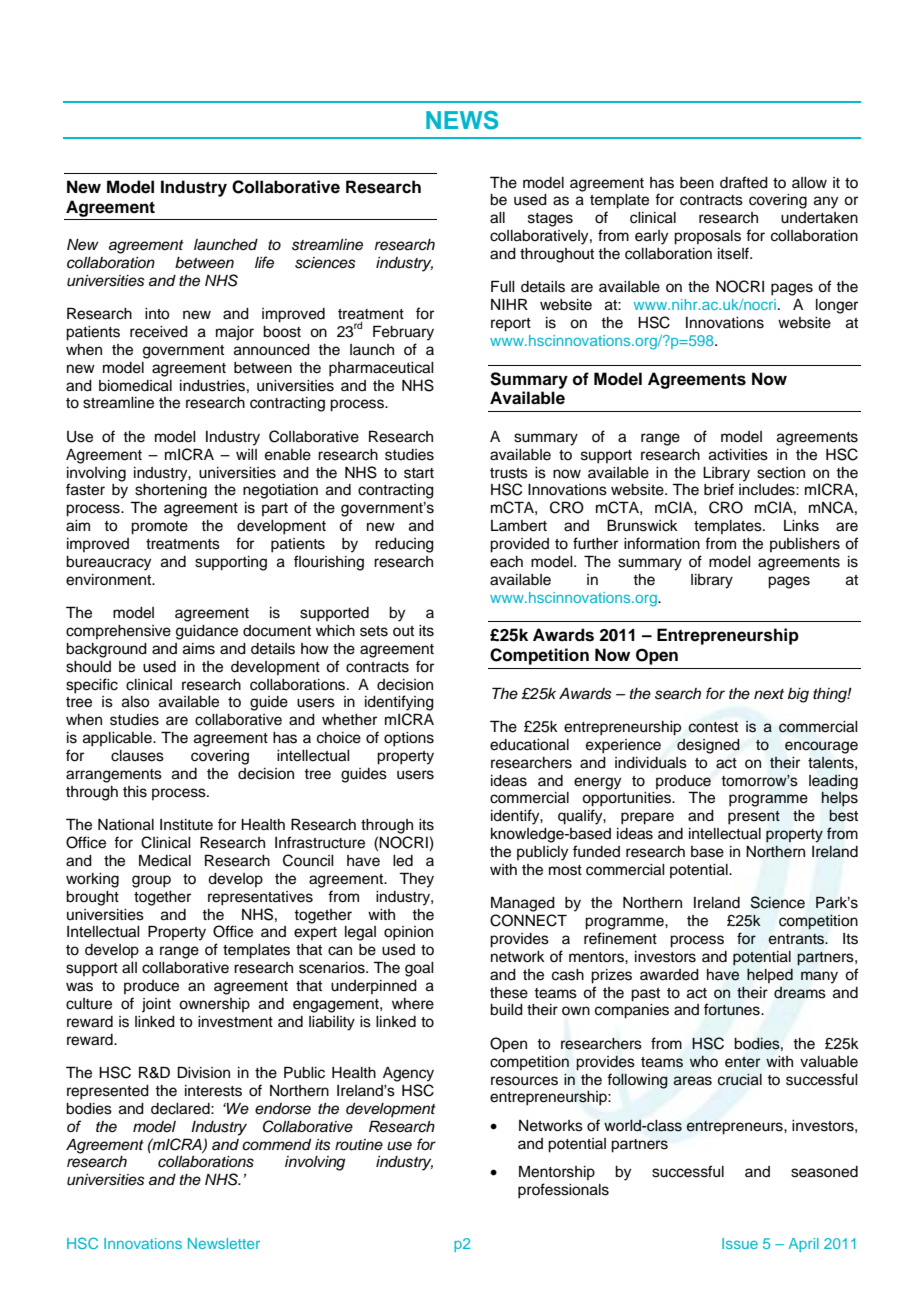 The width and height of the screenshot is (924, 1308). What do you see at coordinates (744, 182) in the screenshot?
I see `drafted` at bounding box center [744, 182].
